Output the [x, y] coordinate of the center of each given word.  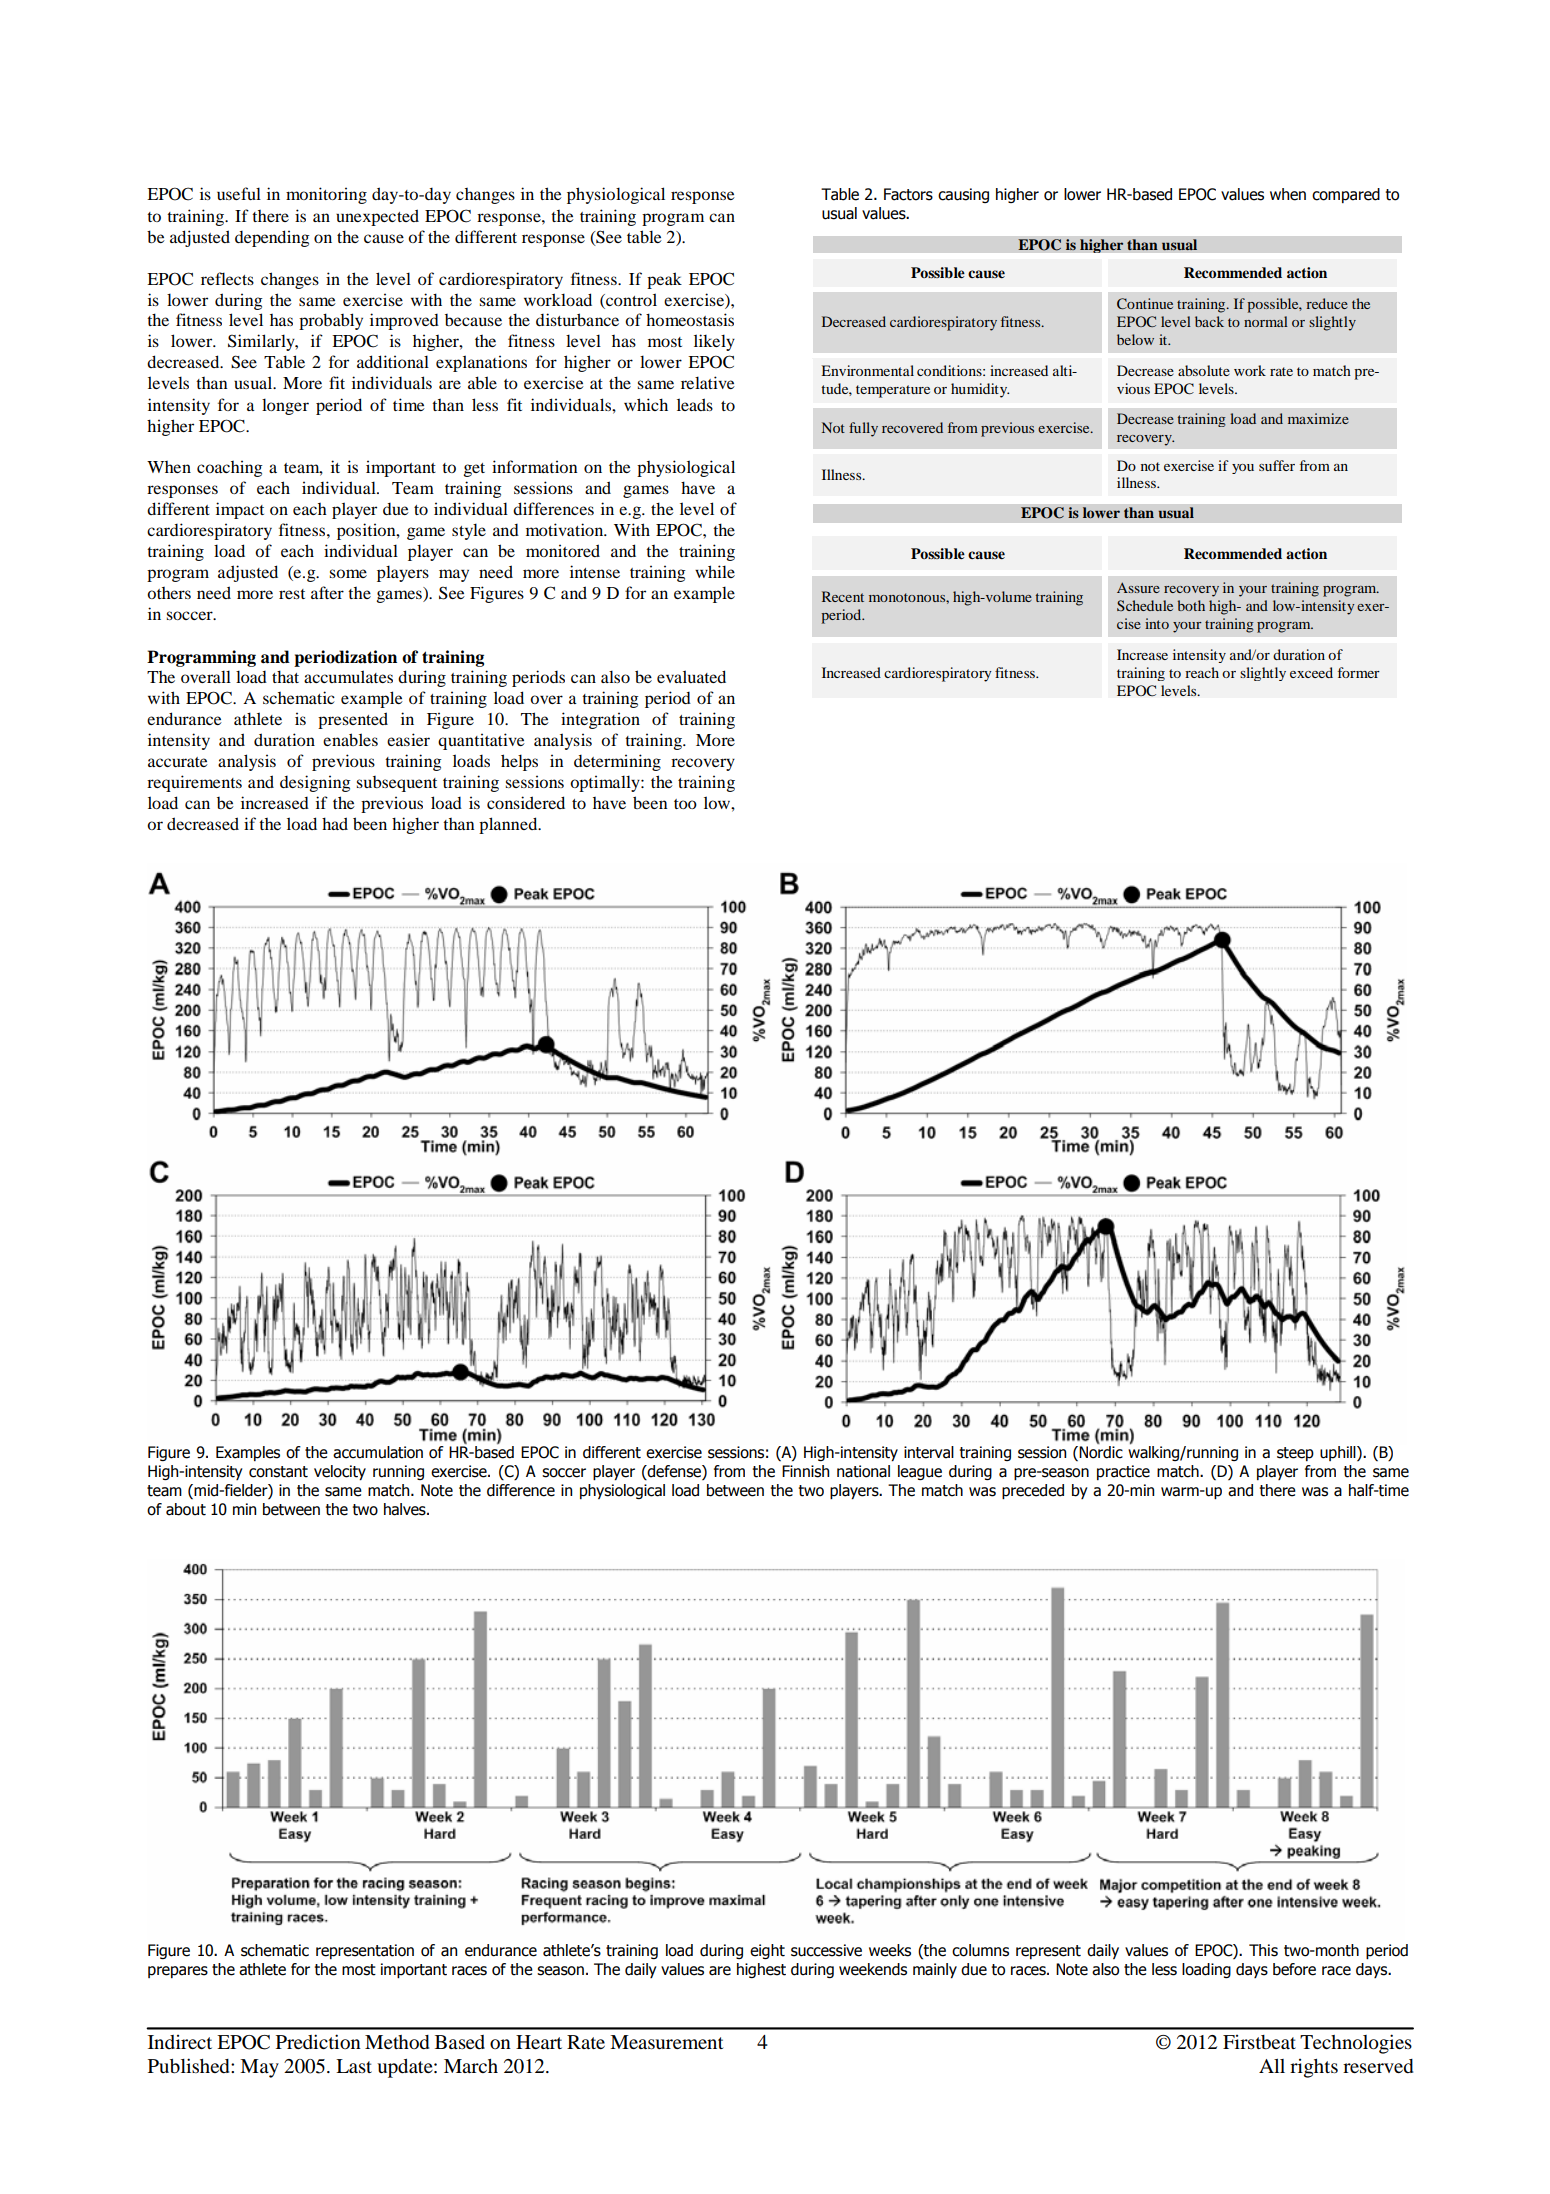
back [1209, 321]
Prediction [318, 2041]
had [335, 823]
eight [767, 1951]
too [685, 804]
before [1294, 1969]
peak [664, 280]
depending [272, 238]
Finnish [805, 1471]
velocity [340, 1472]
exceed [1311, 672]
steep [1295, 1454]
